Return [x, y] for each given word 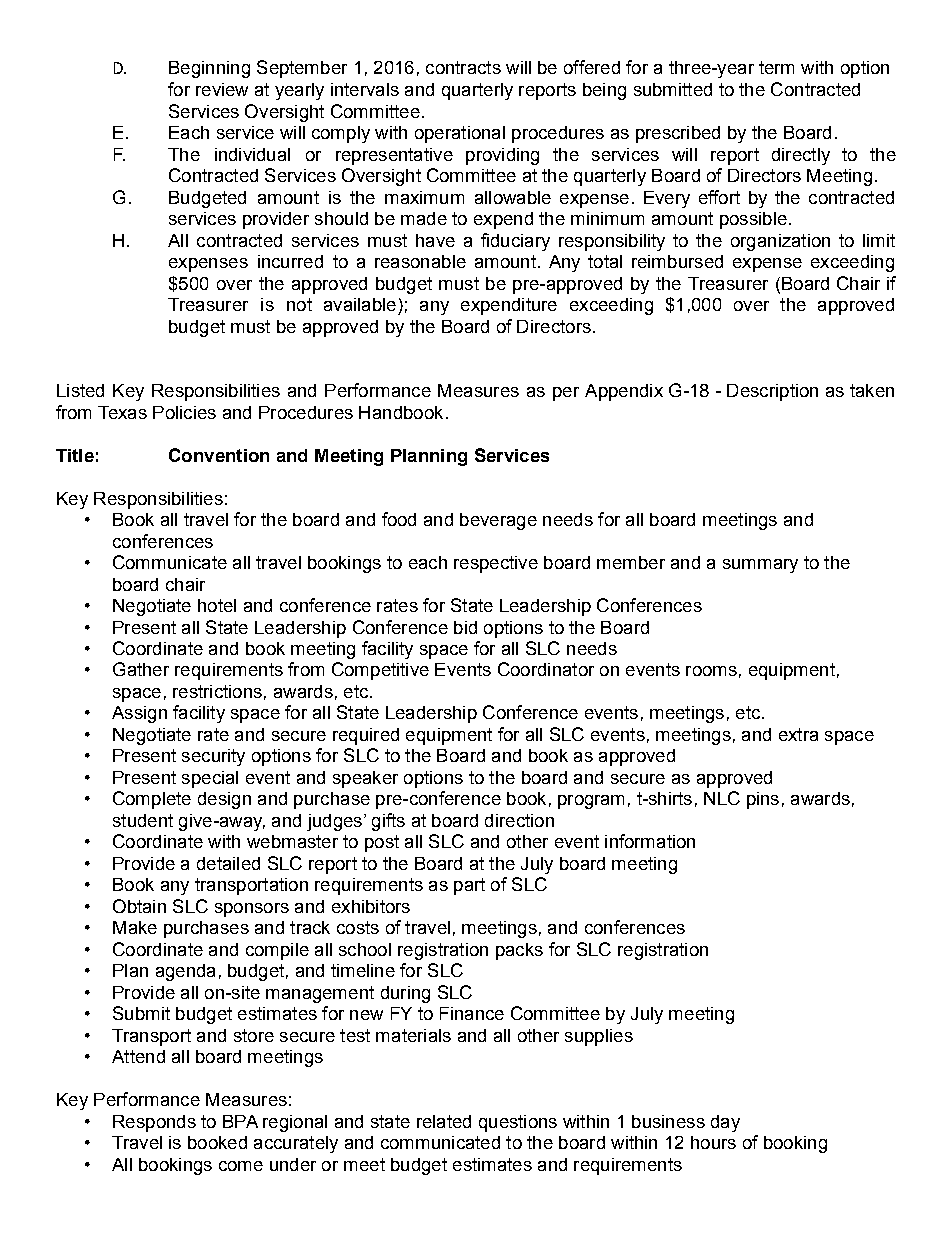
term [776, 67]
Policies [184, 412]
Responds [154, 1123]
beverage [498, 521]
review [222, 89]
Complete [152, 800]
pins [763, 800]
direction [519, 820]
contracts [463, 67]
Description [772, 392]
